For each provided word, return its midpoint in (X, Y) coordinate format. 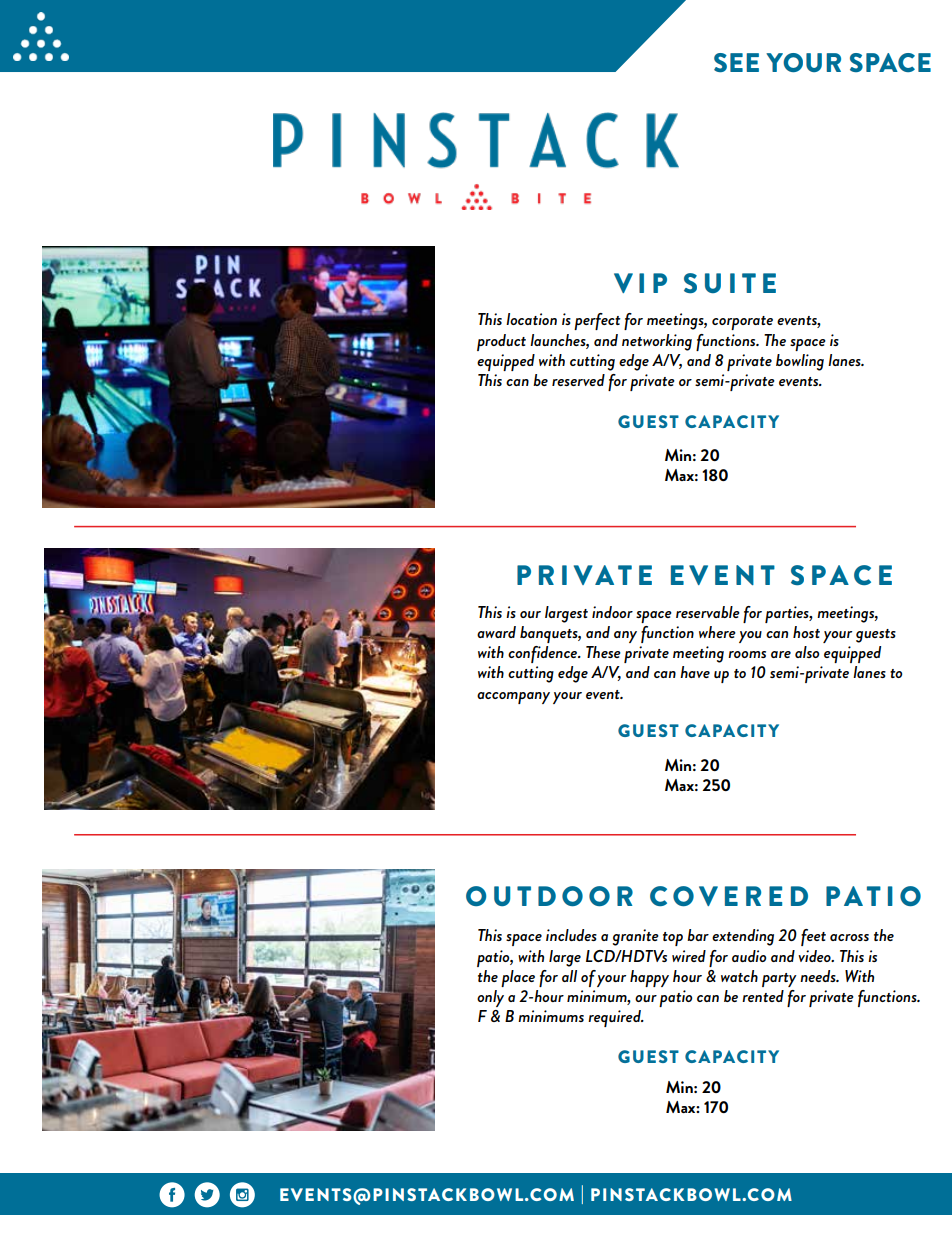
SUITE (730, 283)
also (807, 652)
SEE (736, 62)
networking (657, 342)
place (518, 978)
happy (649, 978)
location (531, 319)
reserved (578, 380)
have (695, 672)
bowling (800, 362)
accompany (513, 698)
